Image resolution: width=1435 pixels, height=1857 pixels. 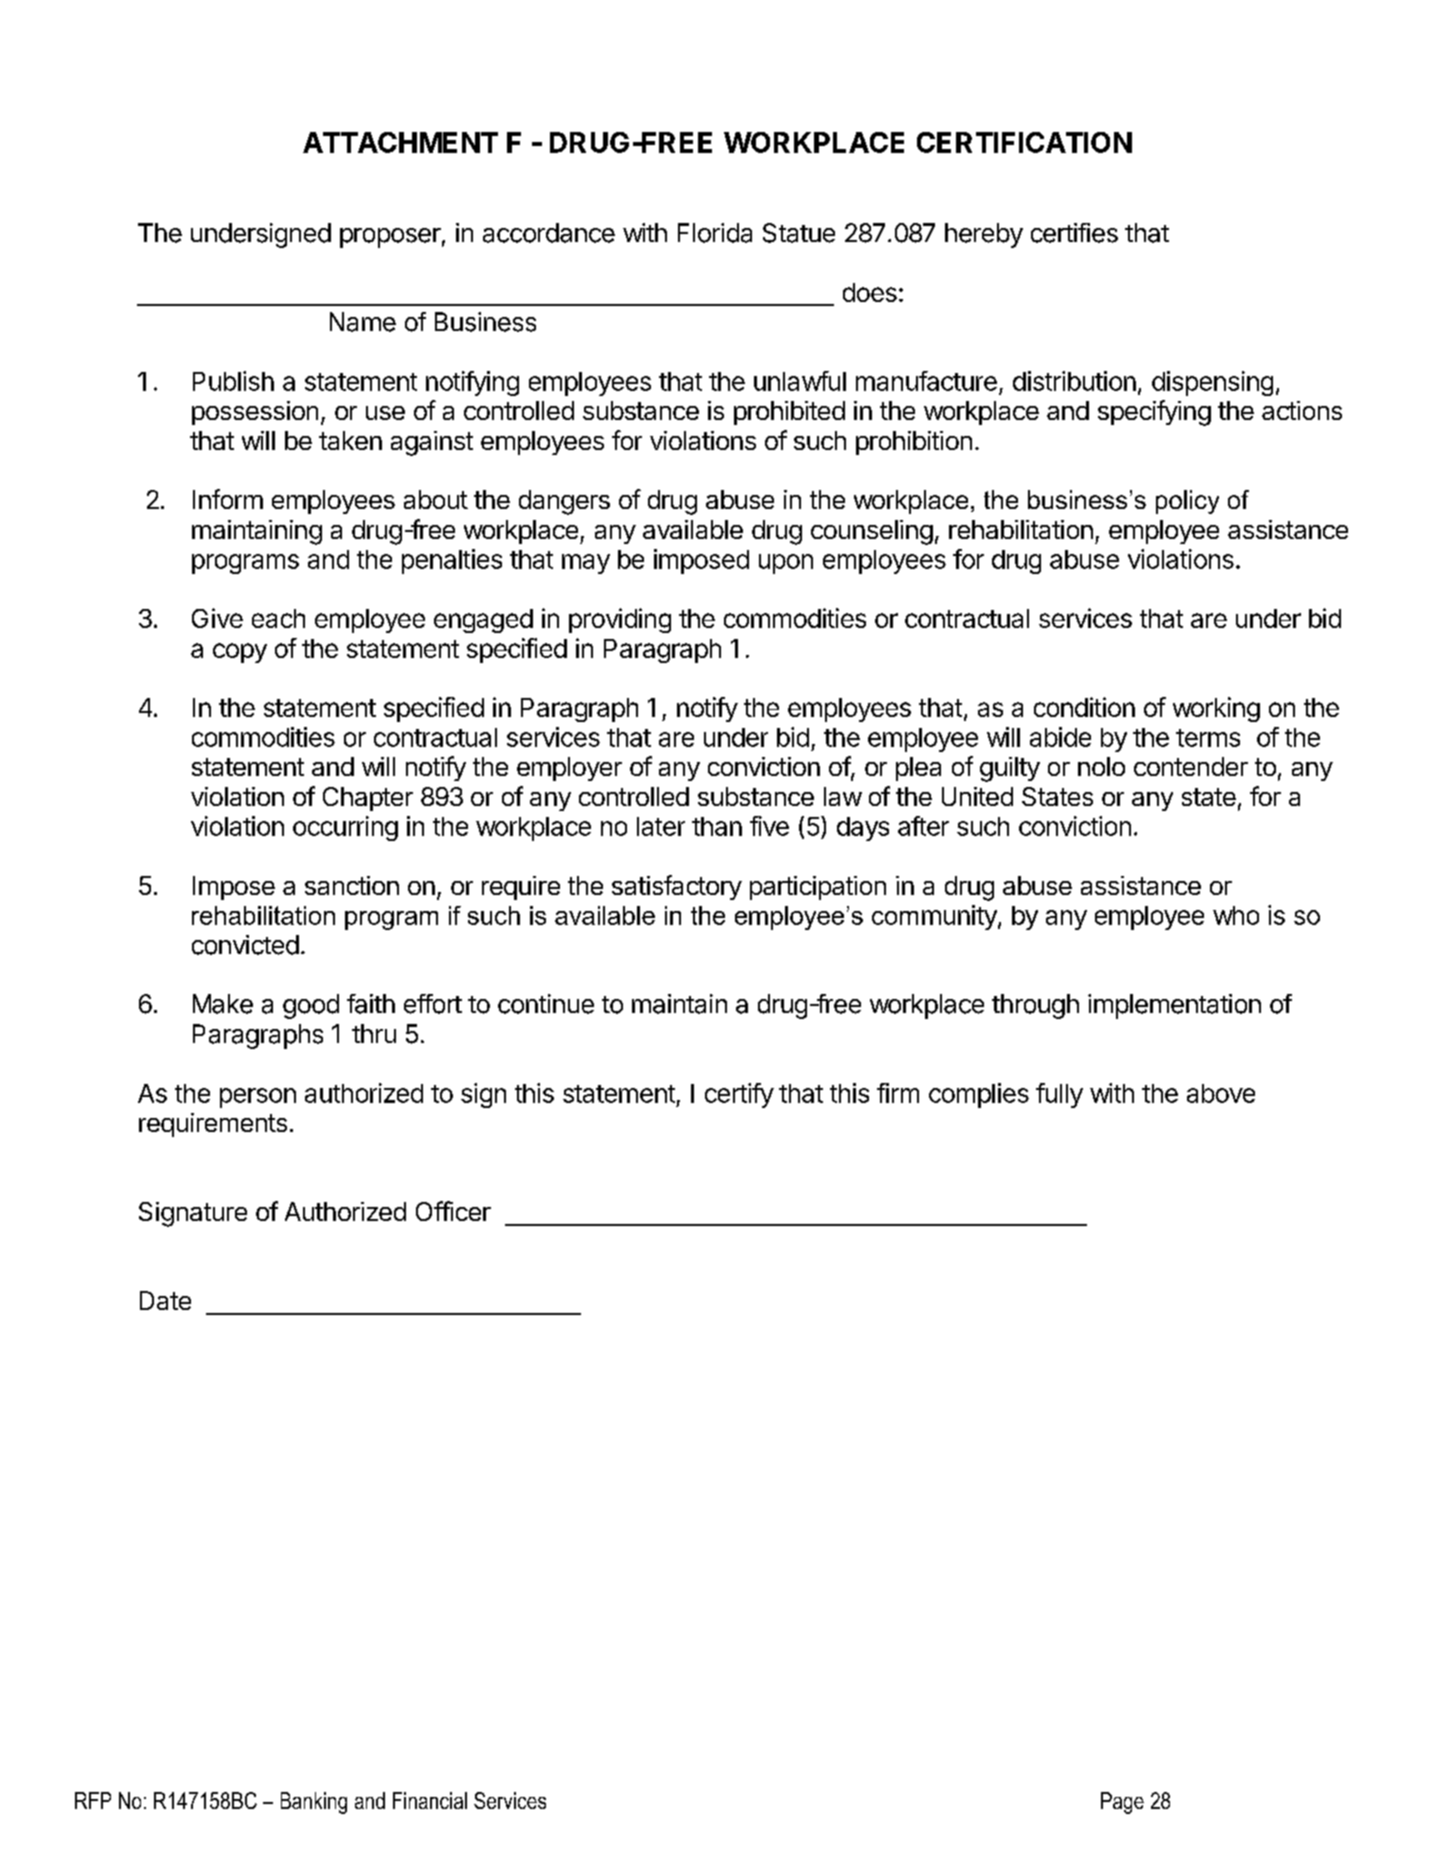 I want to click on Florida, so click(x=715, y=233).
